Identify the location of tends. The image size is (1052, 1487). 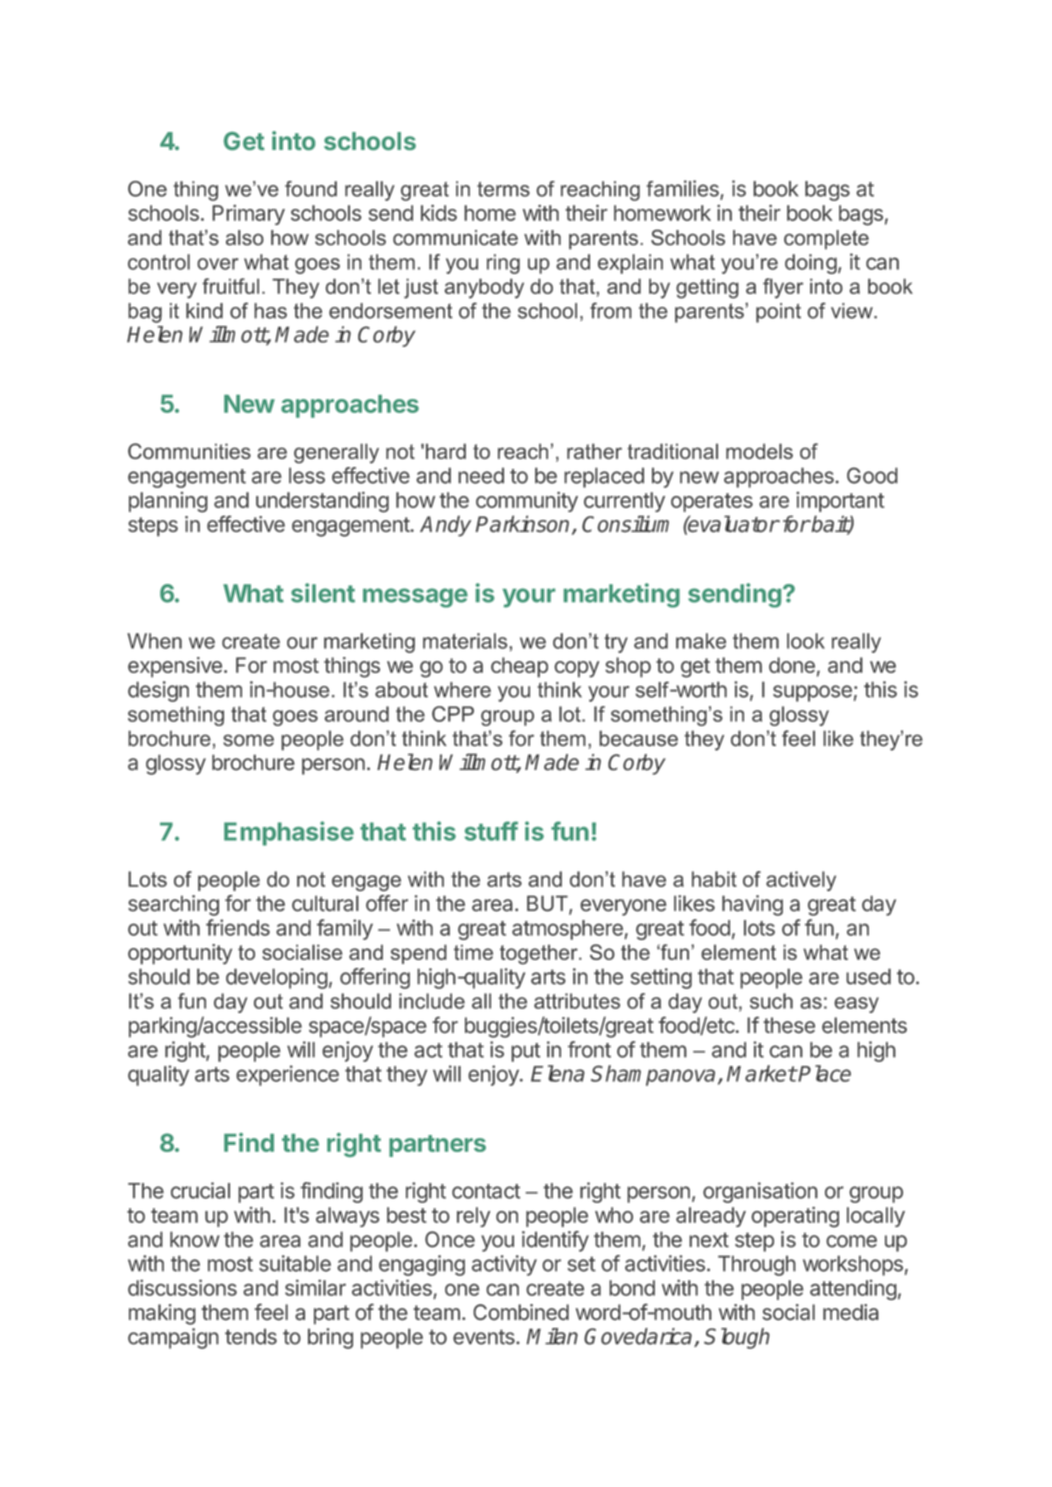
(251, 1337).
